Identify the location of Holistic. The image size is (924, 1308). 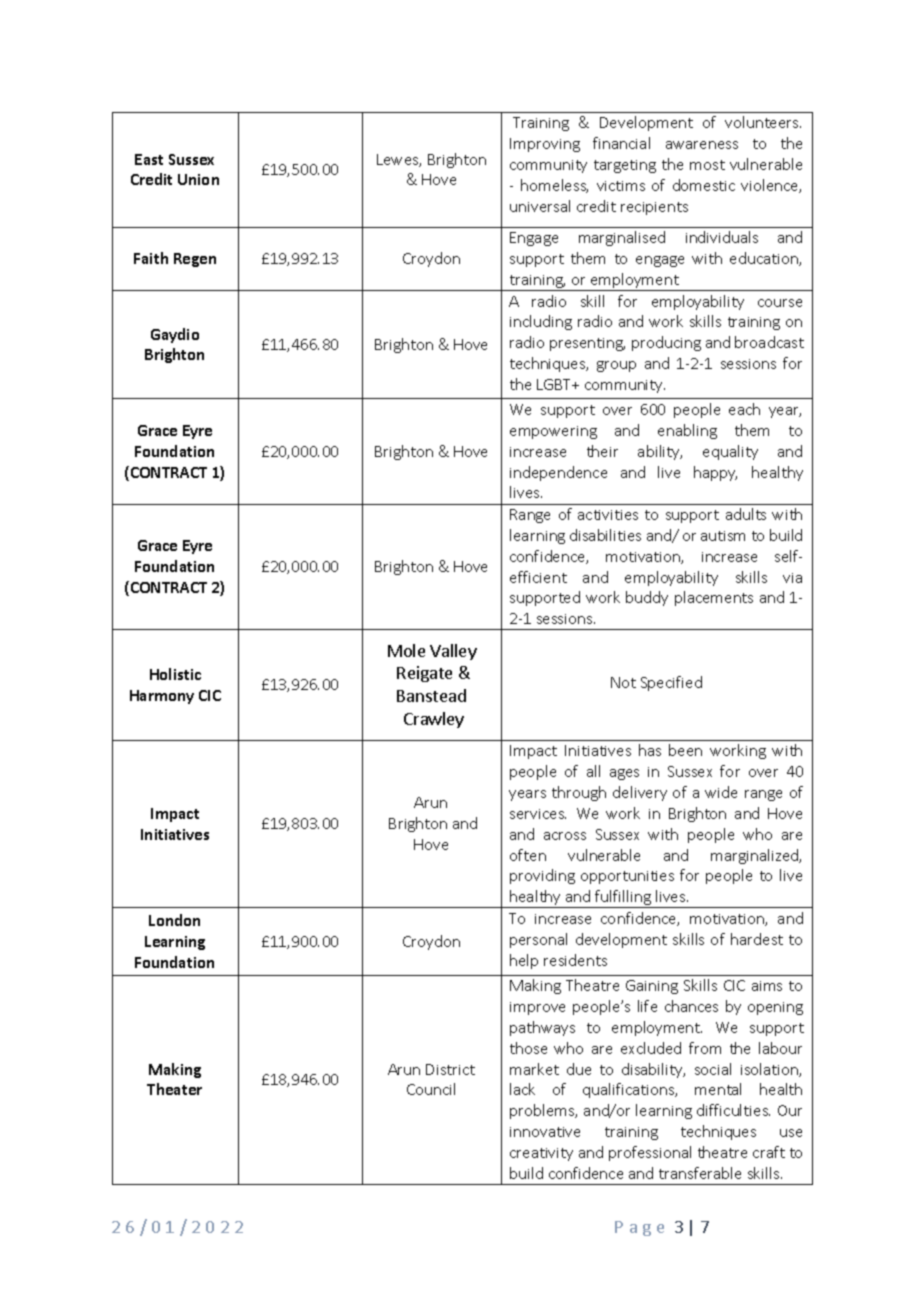
(175, 674).
